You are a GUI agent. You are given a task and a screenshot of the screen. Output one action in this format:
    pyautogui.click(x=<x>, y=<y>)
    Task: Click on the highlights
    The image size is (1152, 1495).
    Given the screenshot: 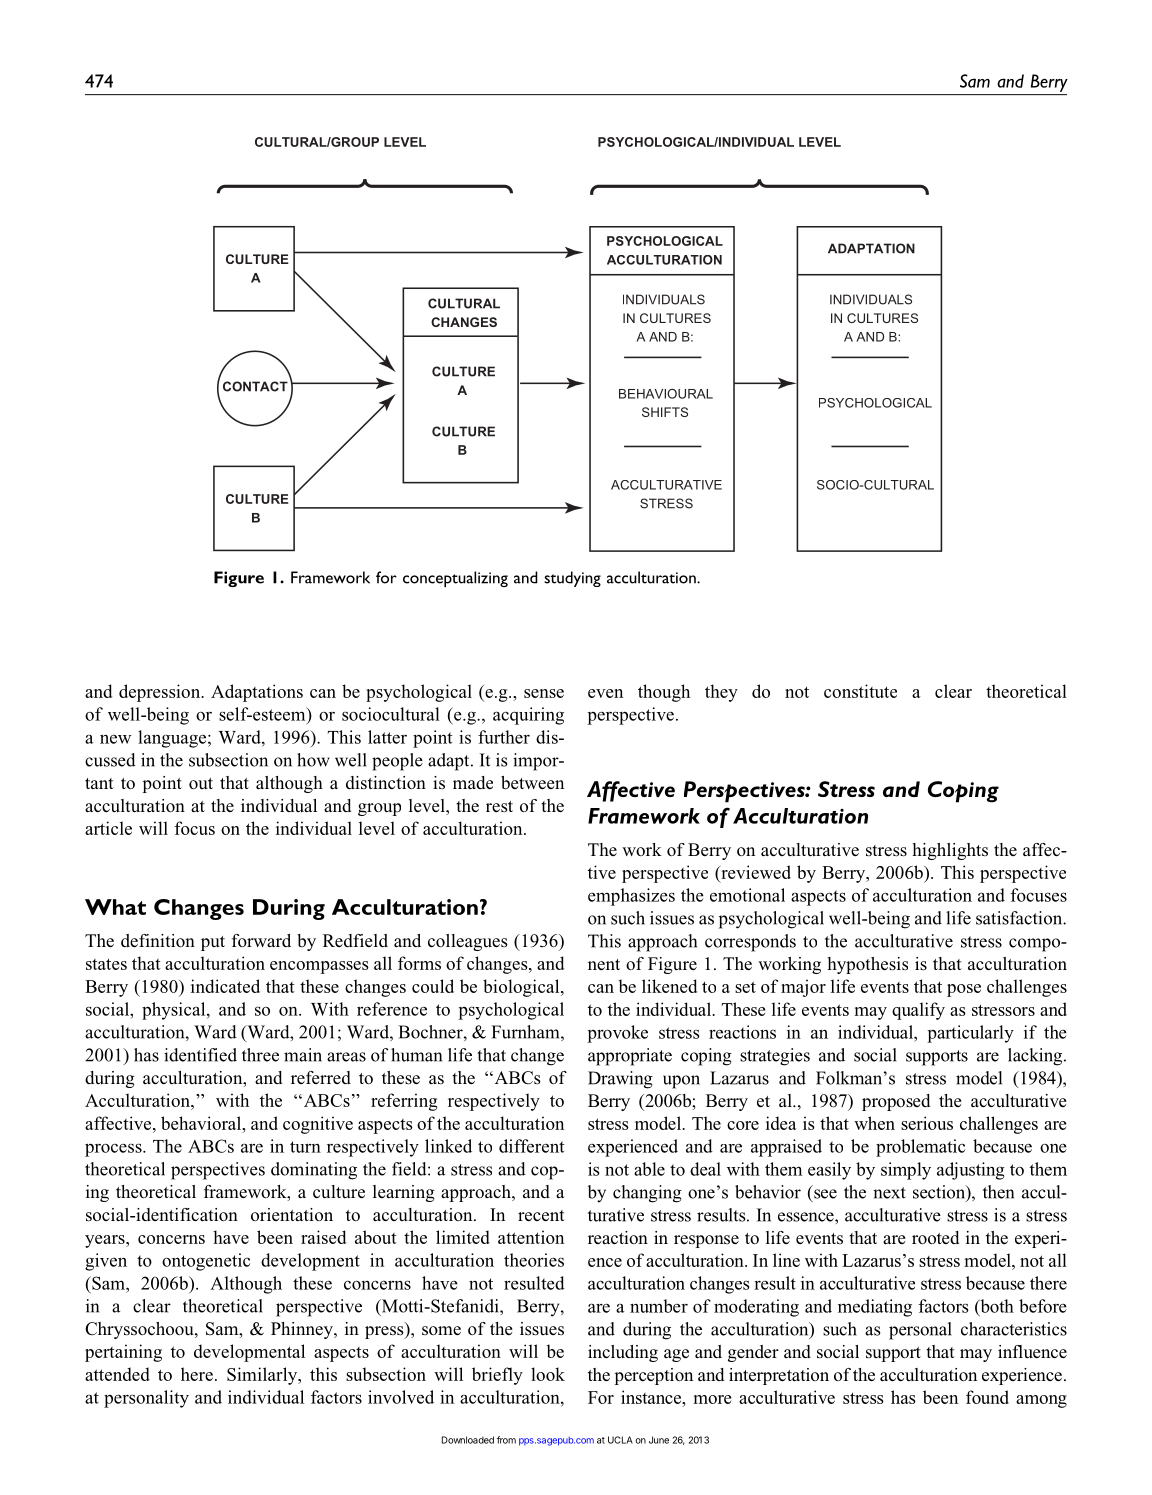 What is the action you would take?
    pyautogui.click(x=950, y=851)
